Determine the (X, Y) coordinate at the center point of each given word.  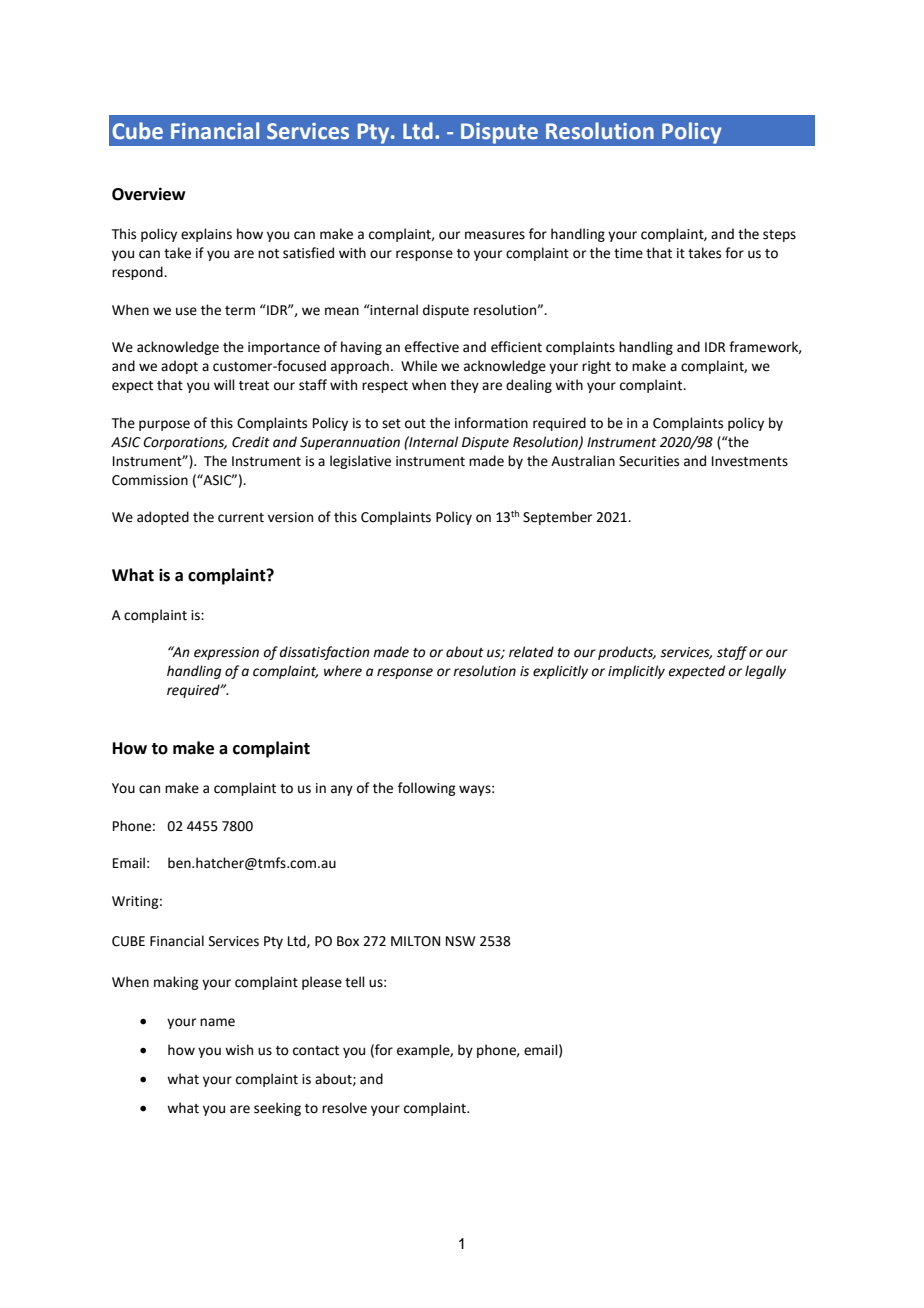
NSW (461, 941)
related (531, 652)
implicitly (636, 672)
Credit (251, 442)
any (342, 790)
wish (239, 1050)
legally (765, 672)
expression (226, 653)
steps (779, 236)
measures (495, 235)
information (491, 423)
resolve (344, 1108)
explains (206, 235)
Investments (750, 461)
